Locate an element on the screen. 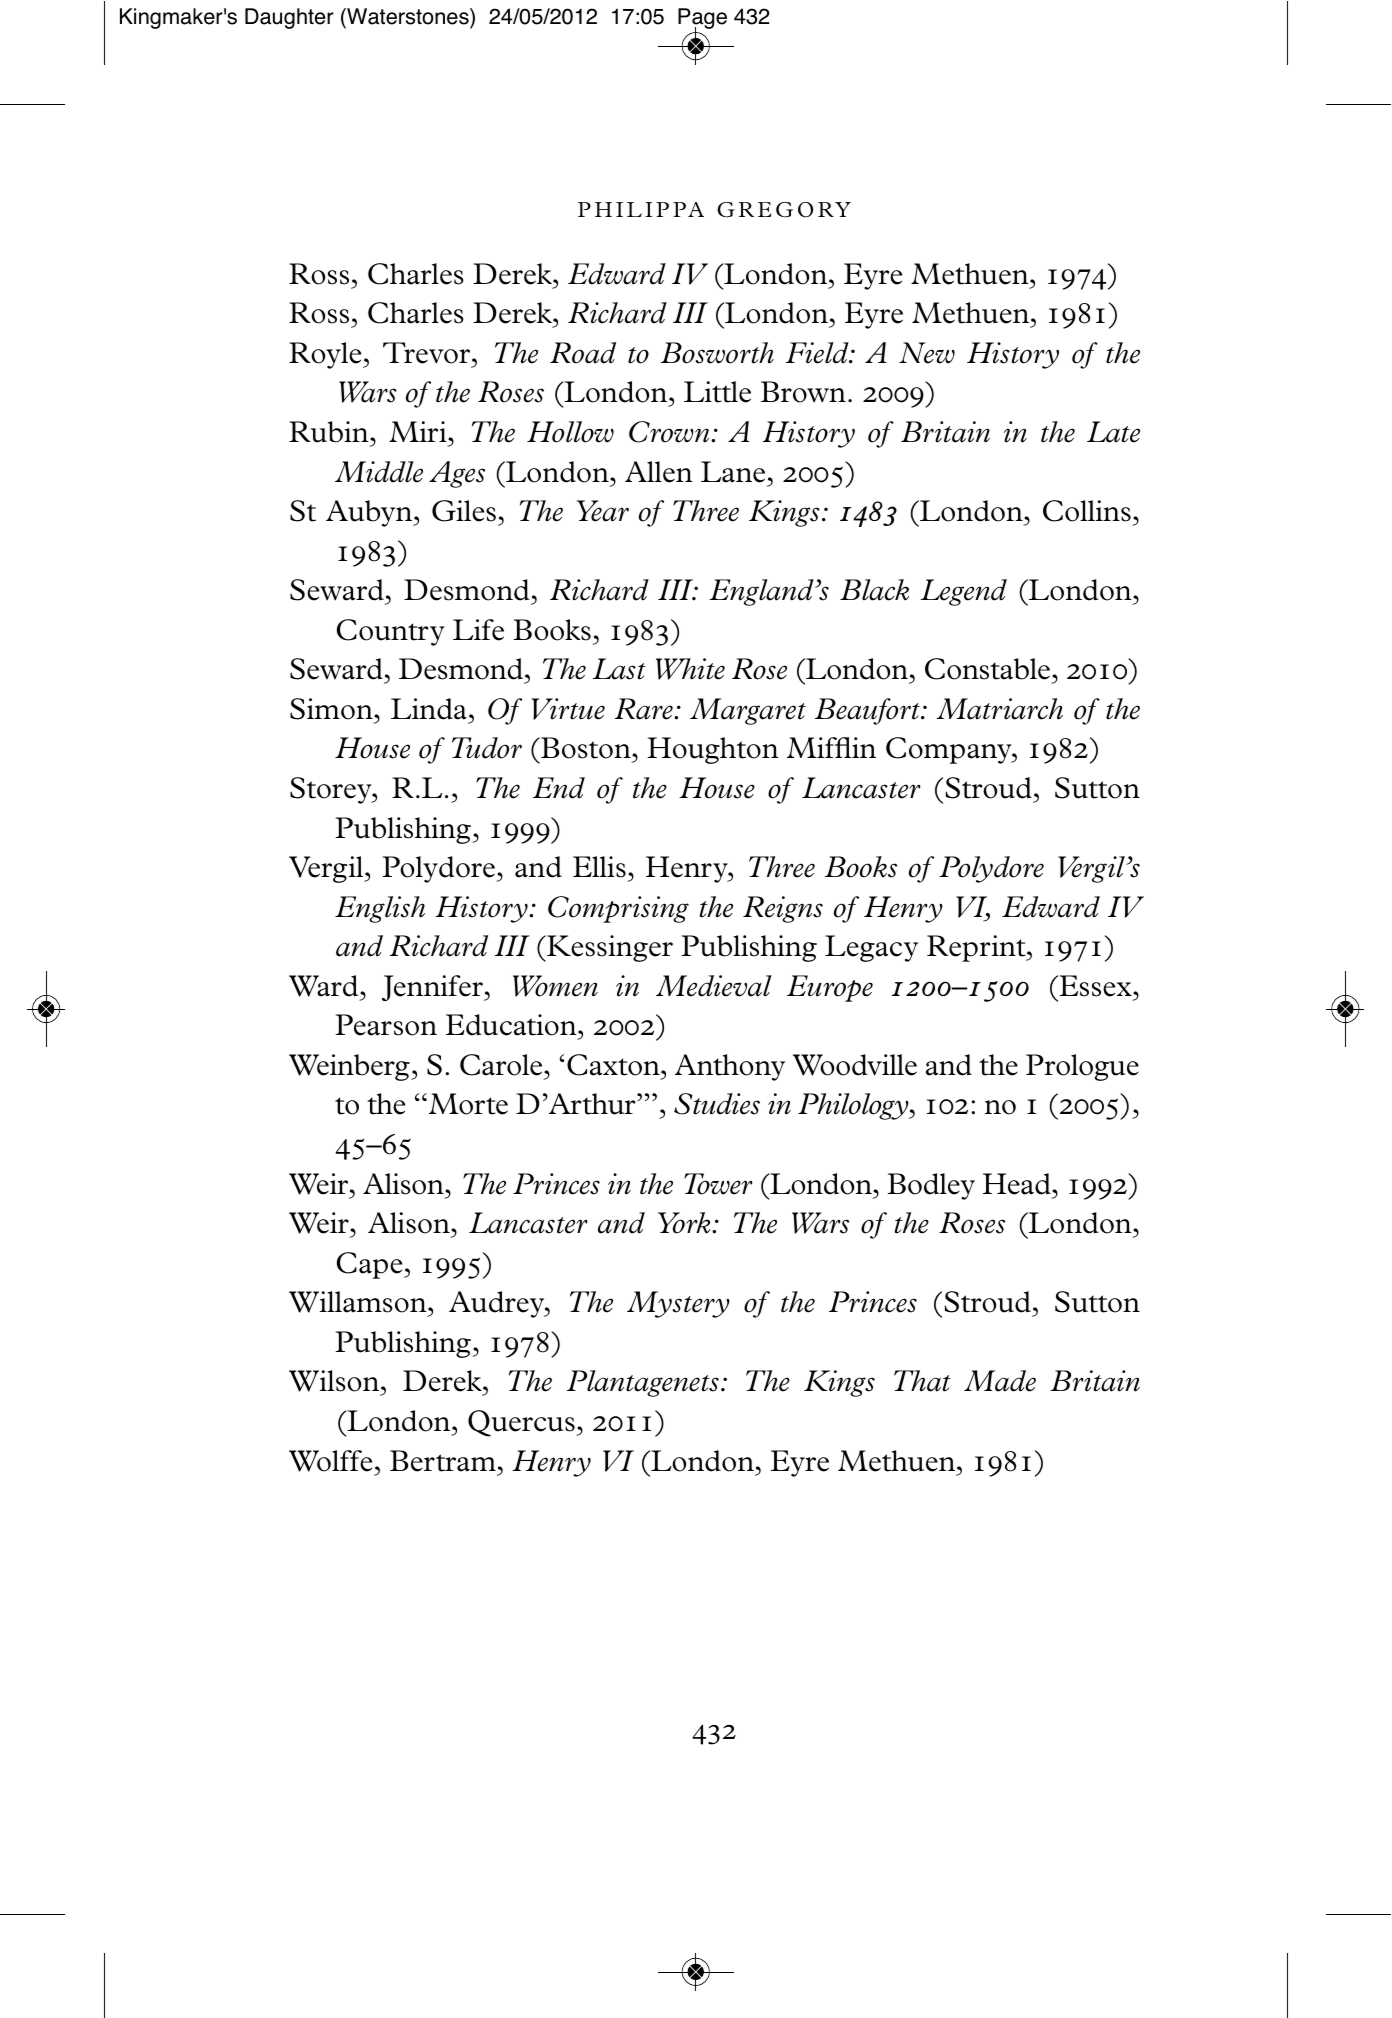 Image resolution: width=1392 pixels, height=2018 pixels. Linda is located at coordinates (429, 709).
